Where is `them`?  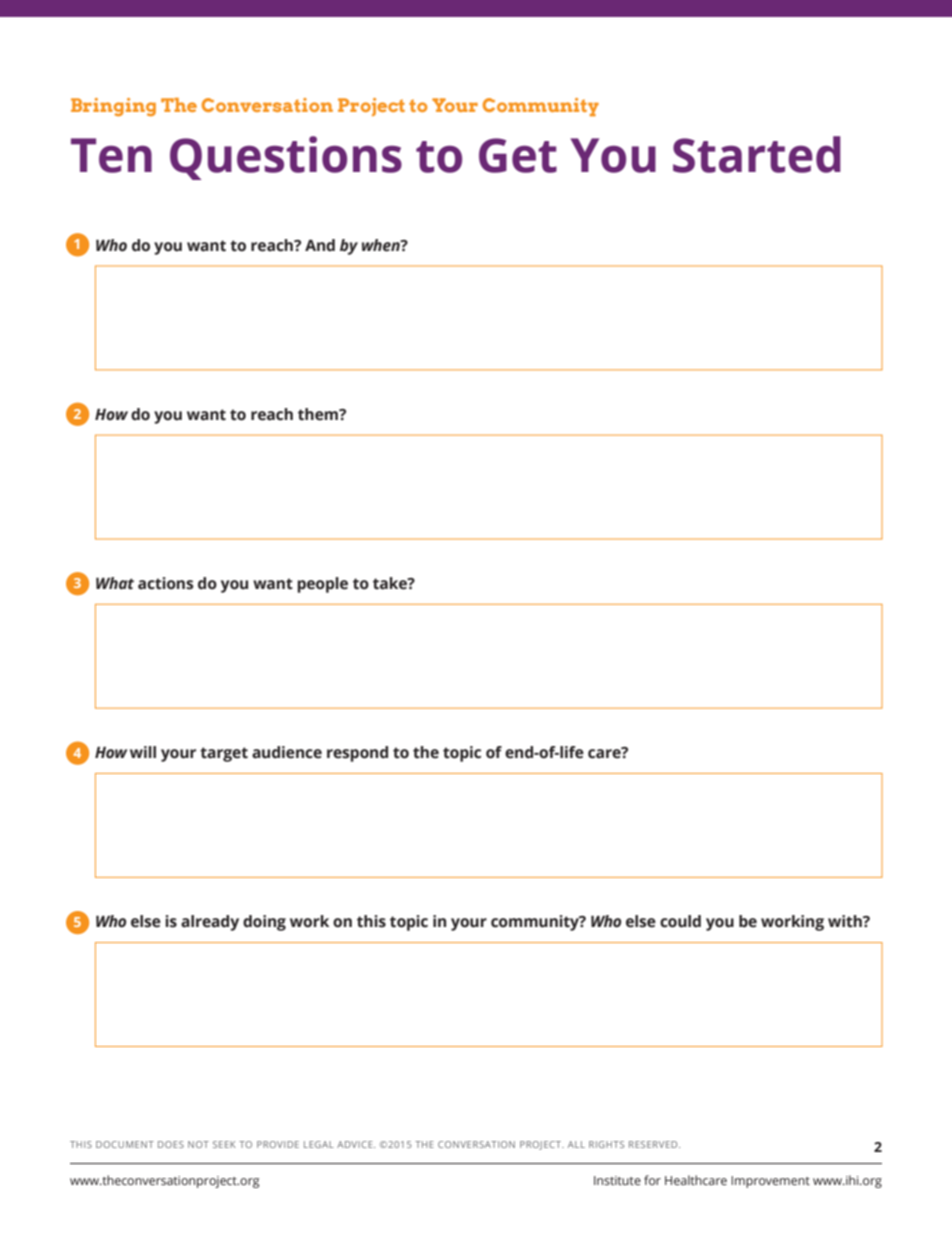
them is located at coordinates (319, 414).
